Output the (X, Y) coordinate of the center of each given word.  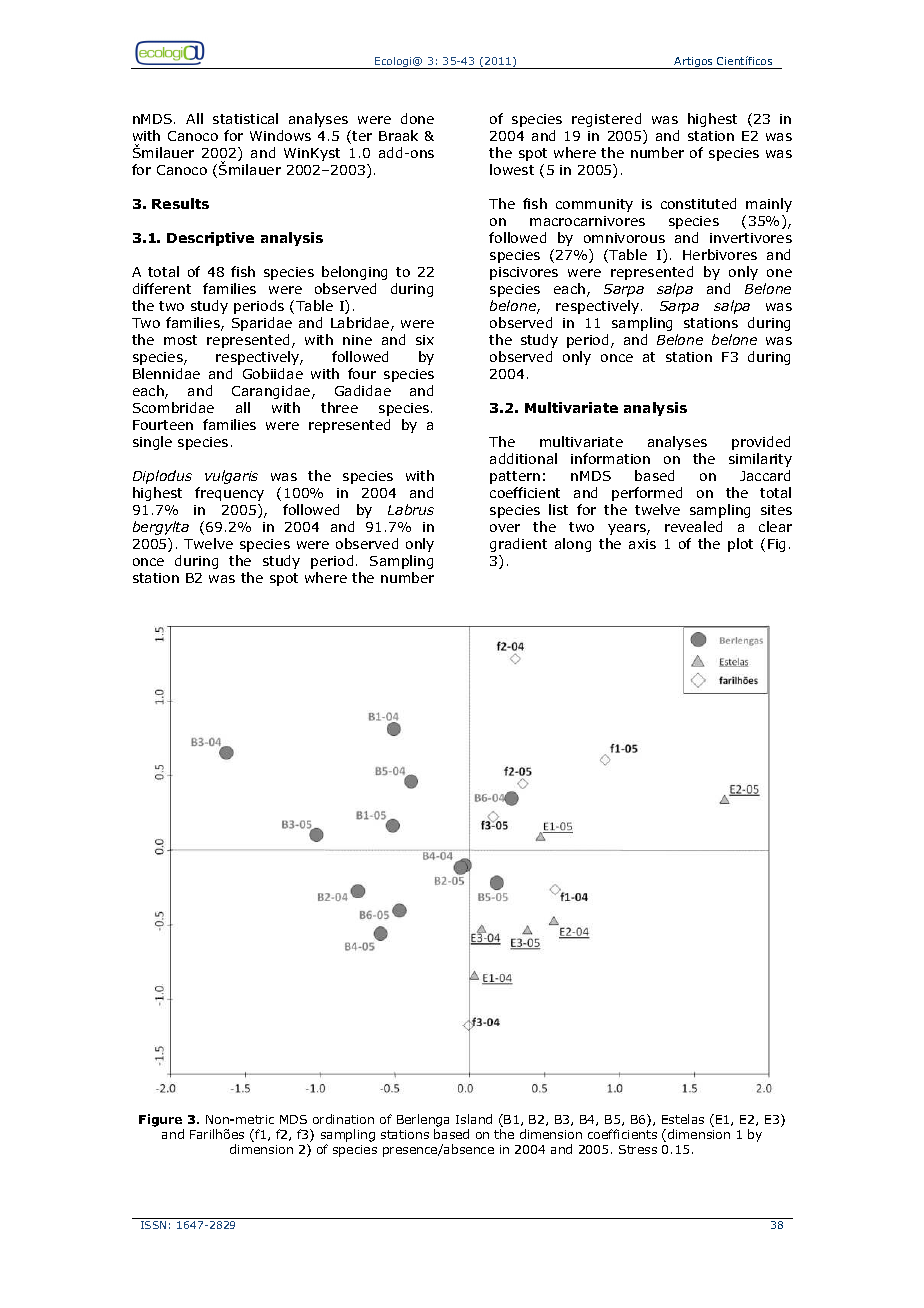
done (417, 118)
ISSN (153, 1225)
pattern (515, 477)
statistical (245, 118)
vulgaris (231, 477)
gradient (518, 545)
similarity (760, 460)
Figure (160, 1120)
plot (740, 545)
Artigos (694, 63)
